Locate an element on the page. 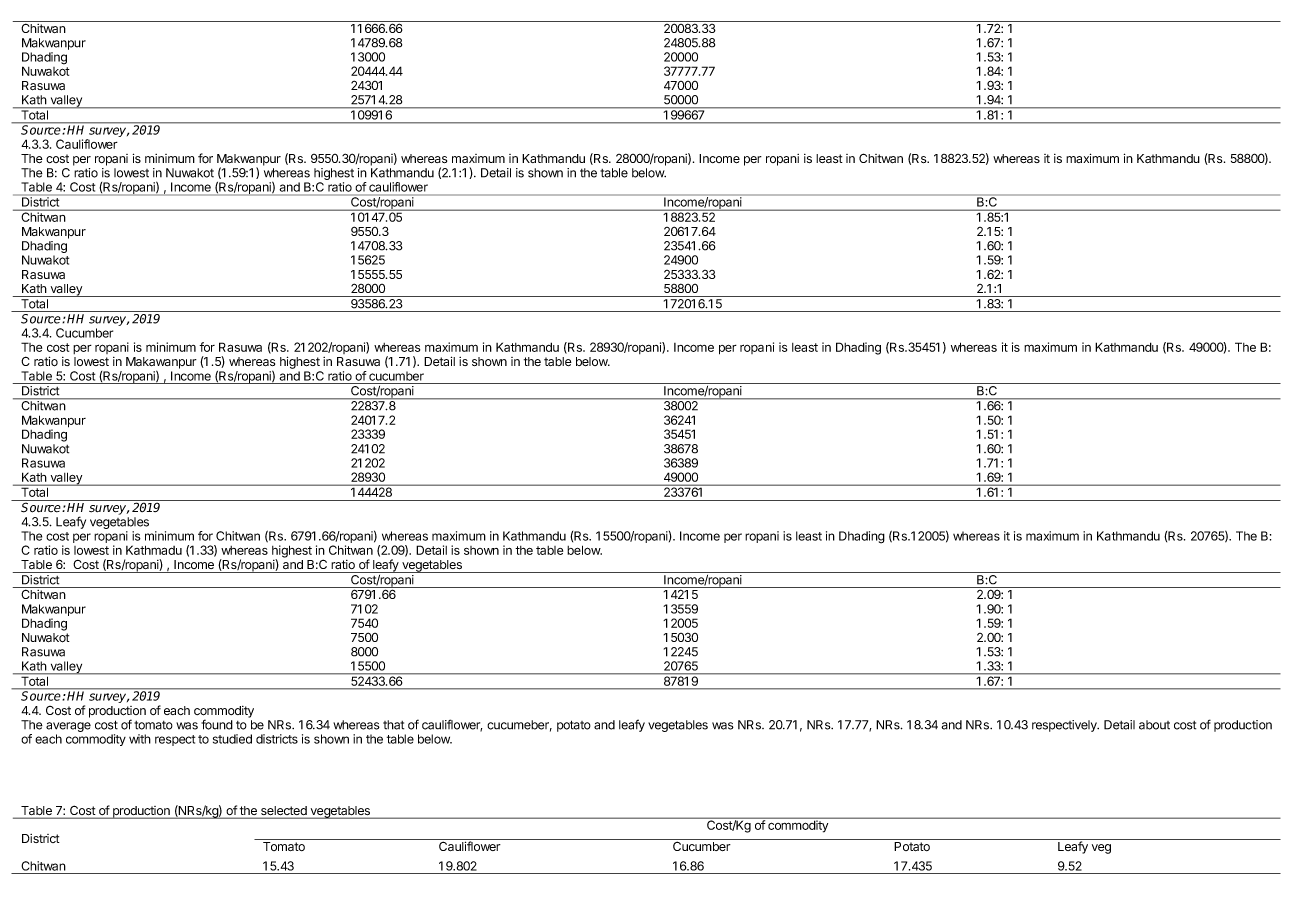  with is located at coordinates (140, 739).
